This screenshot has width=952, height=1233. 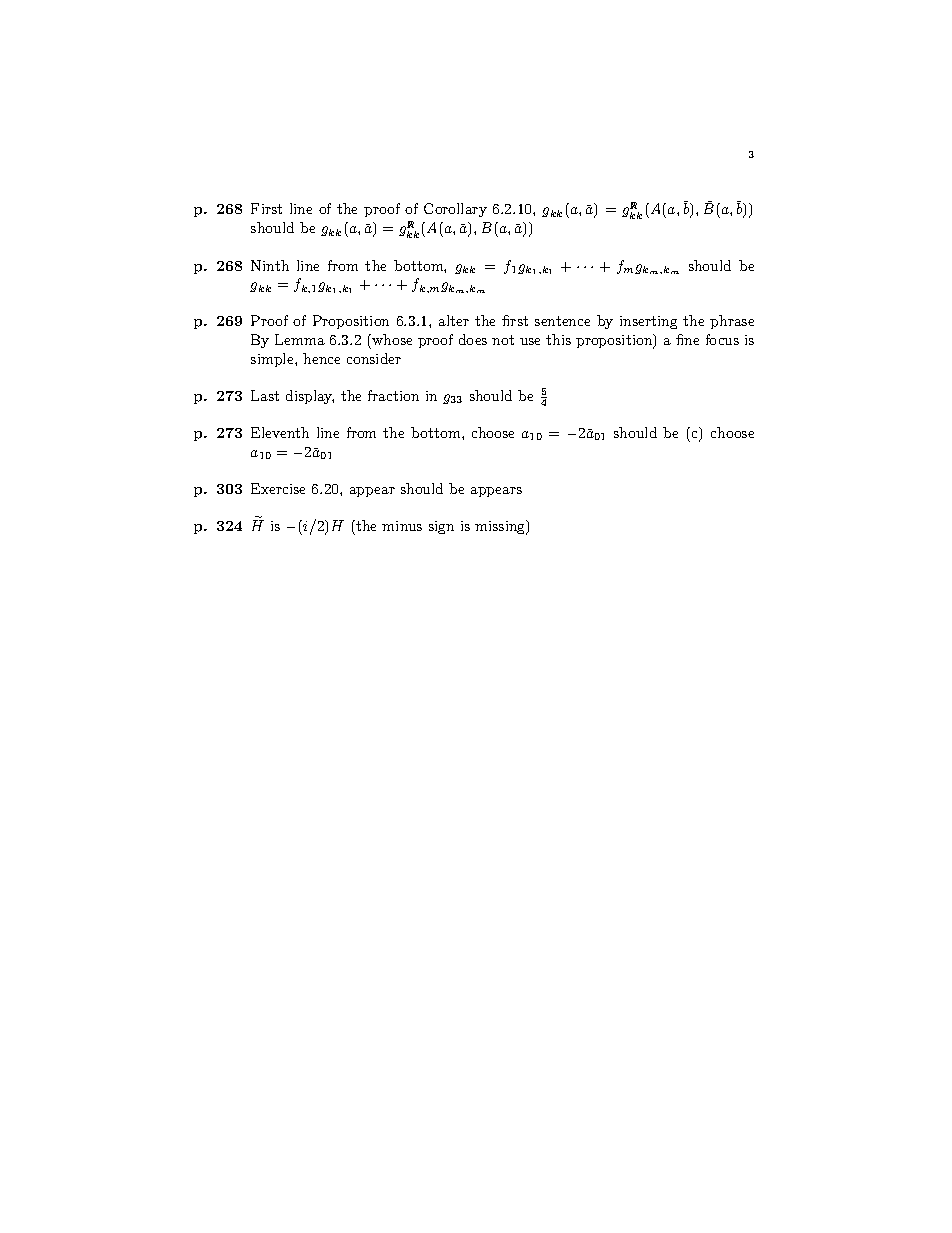 What do you see at coordinates (455, 210) in the screenshot?
I see `Corollary` at bounding box center [455, 210].
